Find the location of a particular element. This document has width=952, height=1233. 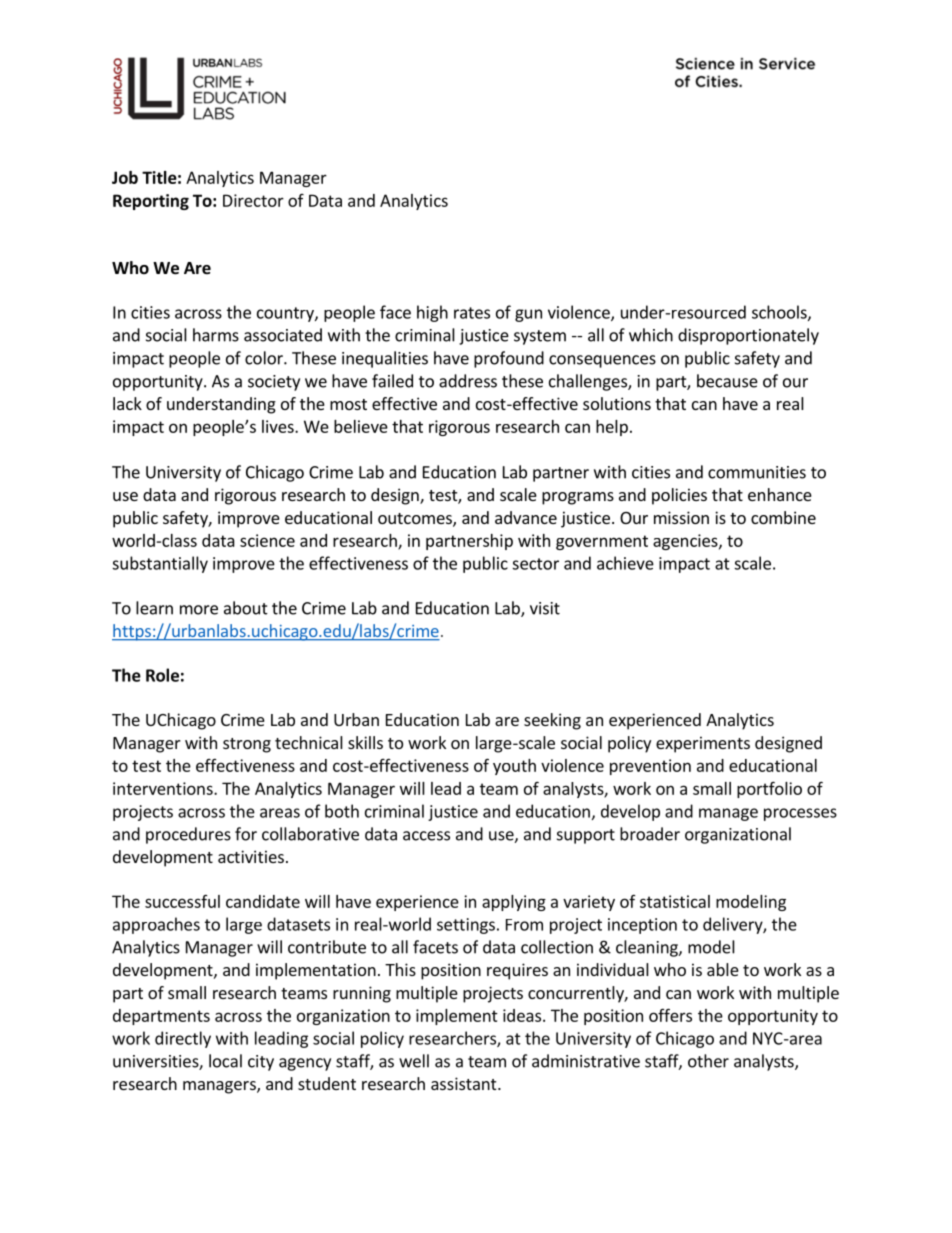

strong is located at coordinates (247, 745).
